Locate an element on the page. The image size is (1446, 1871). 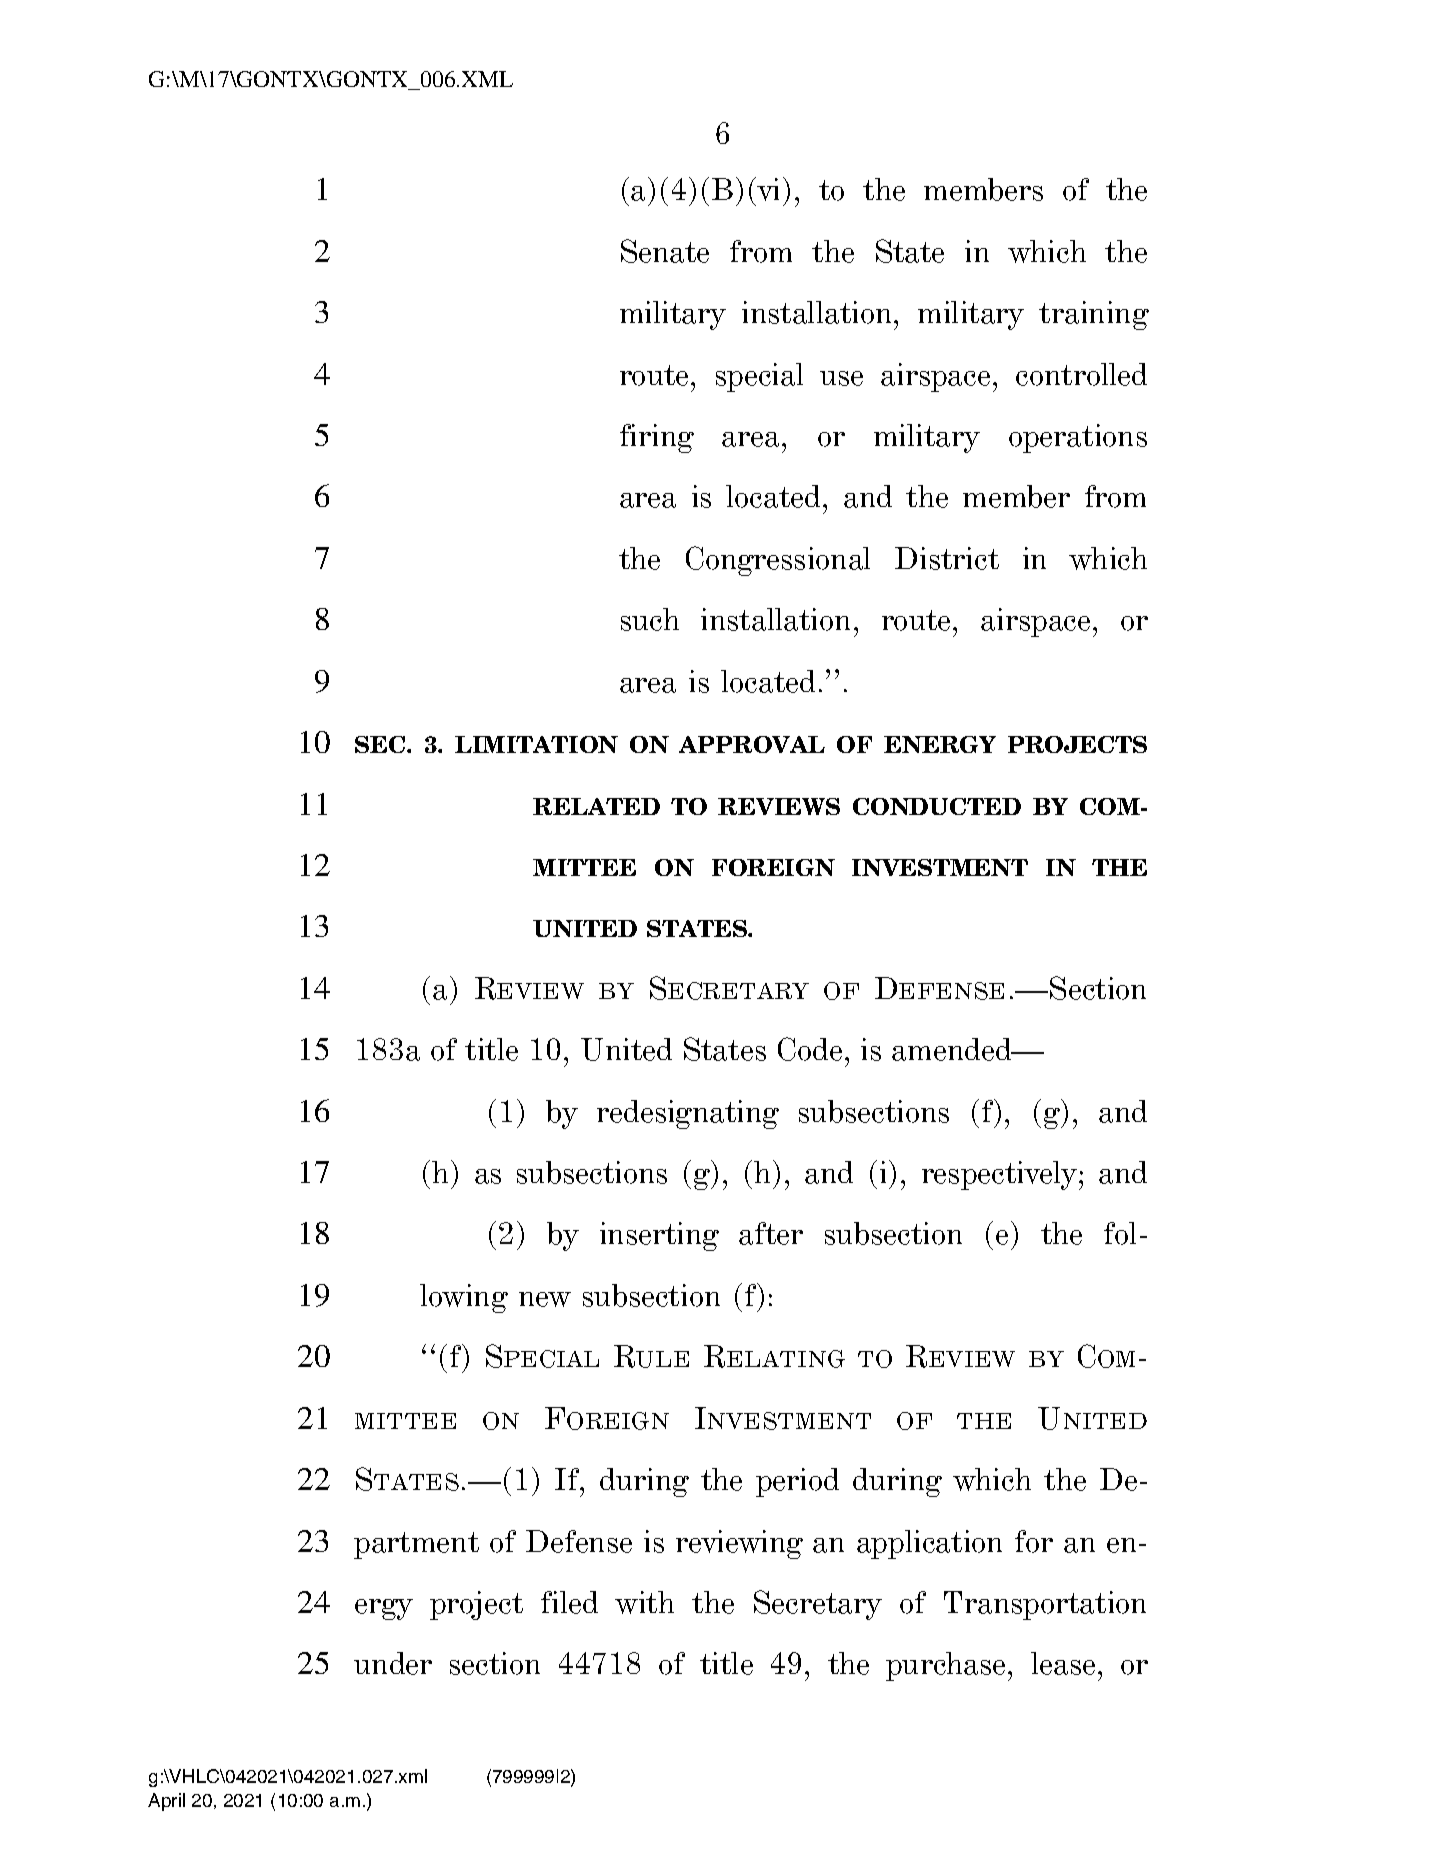
firing is located at coordinates (657, 438).
